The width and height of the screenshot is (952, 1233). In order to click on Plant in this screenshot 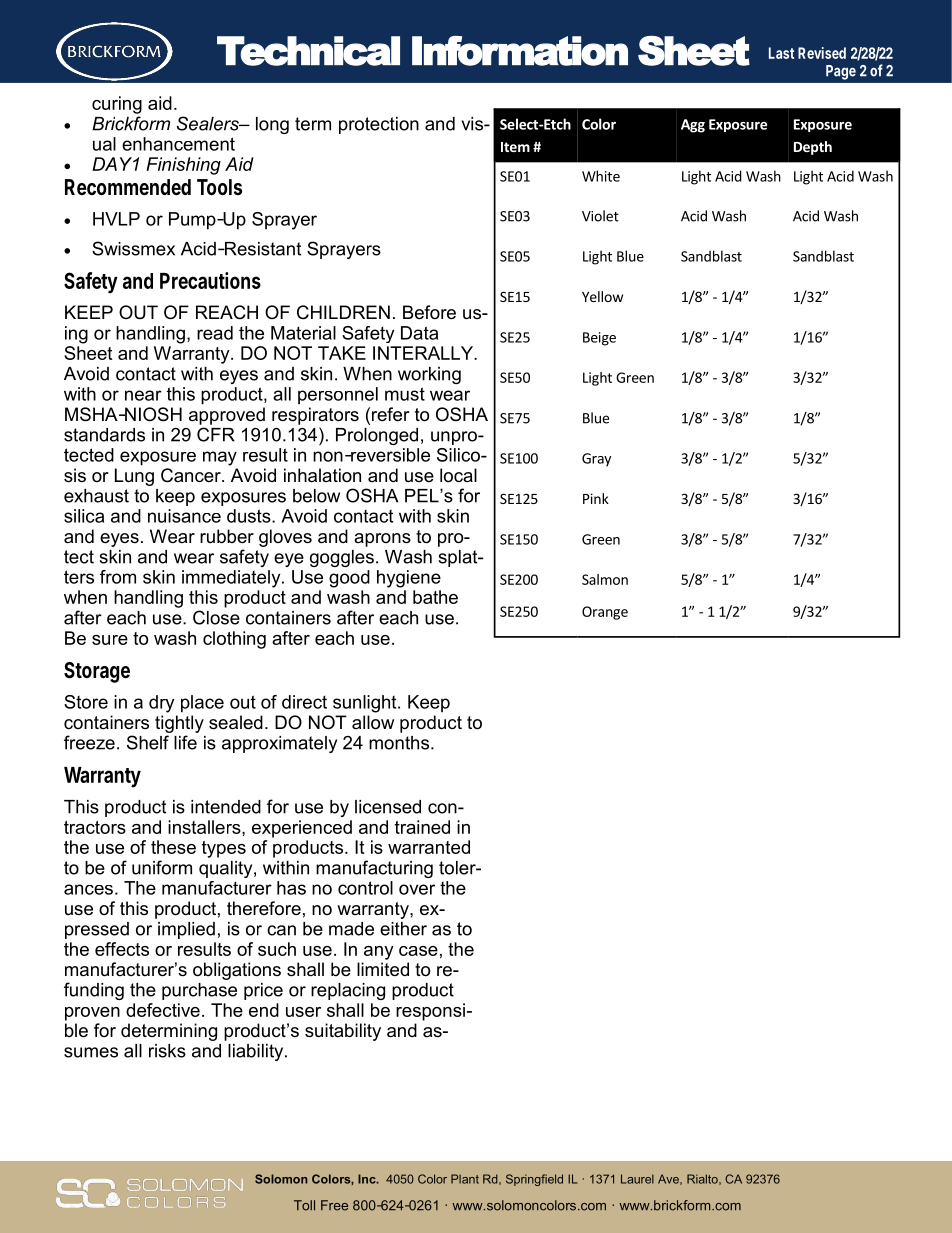, I will do `click(465, 1179)`.
